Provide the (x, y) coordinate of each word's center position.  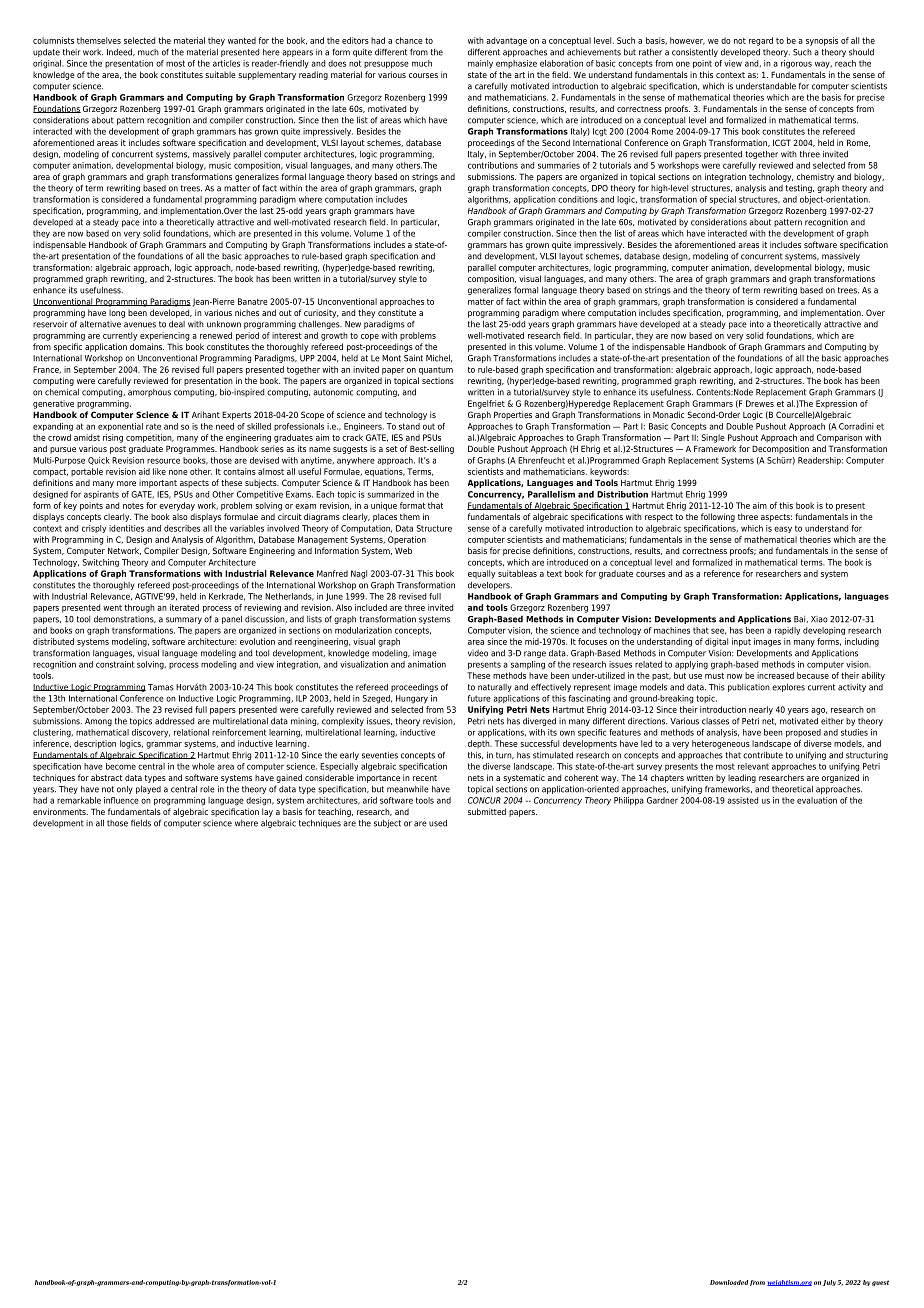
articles (226, 63)
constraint (115, 664)
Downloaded (729, 1282)
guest (880, 1283)
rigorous (796, 64)
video (478, 653)
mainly (480, 64)
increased (775, 675)
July (829, 1283)
